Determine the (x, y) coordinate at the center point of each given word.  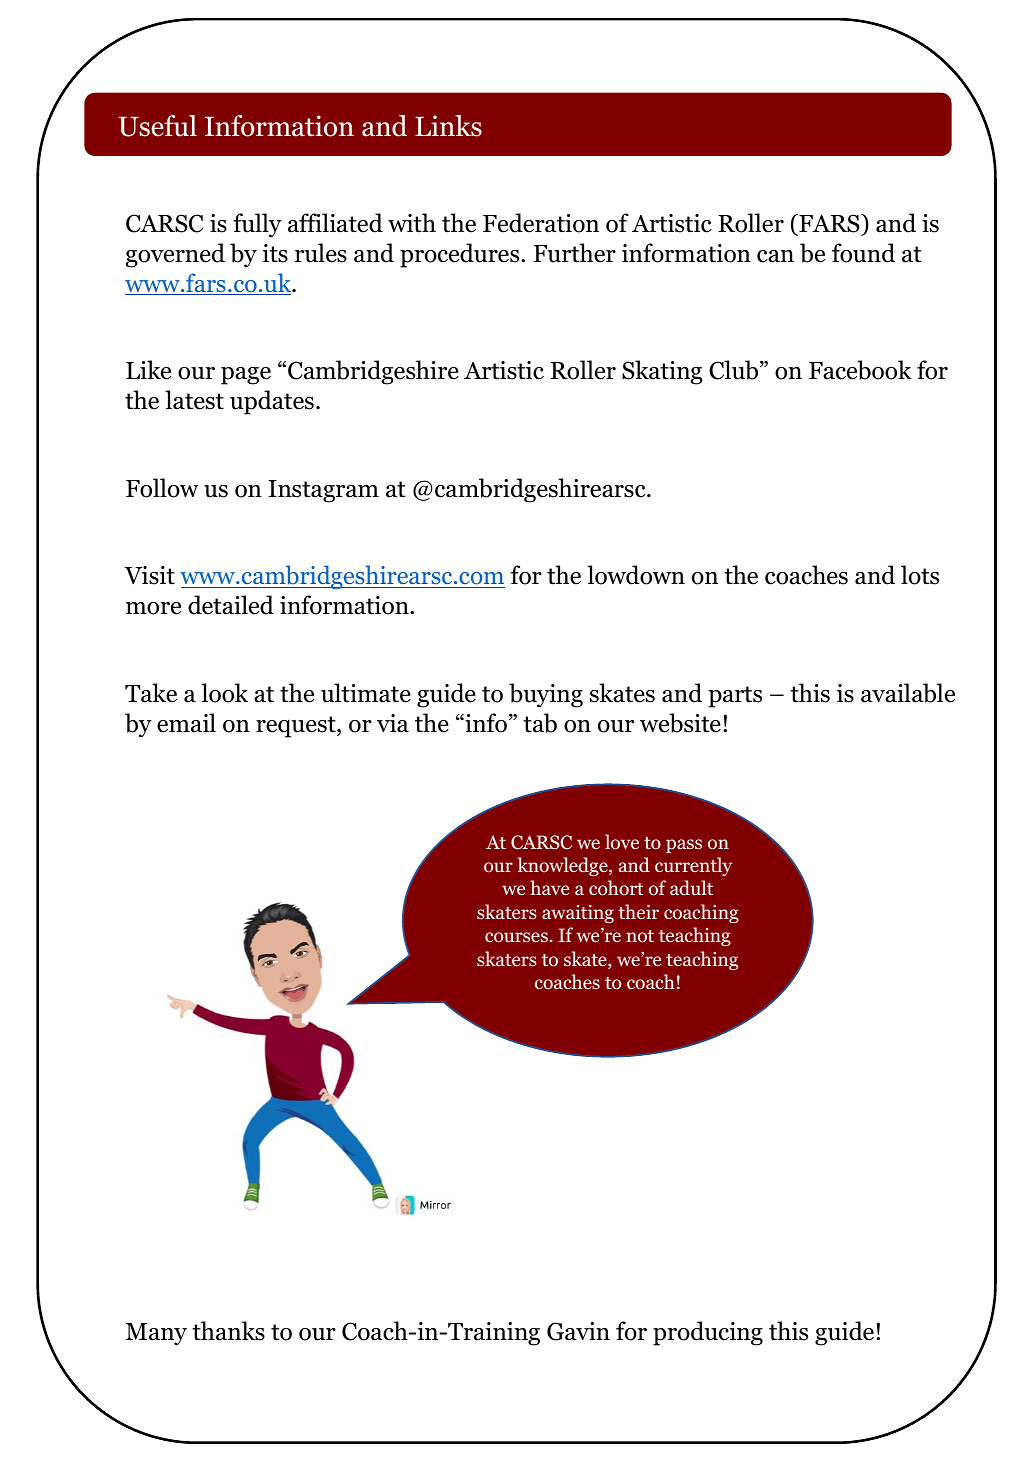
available (908, 693)
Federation (541, 223)
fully (257, 225)
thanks (228, 1331)
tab (540, 723)
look (224, 693)
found (863, 253)
